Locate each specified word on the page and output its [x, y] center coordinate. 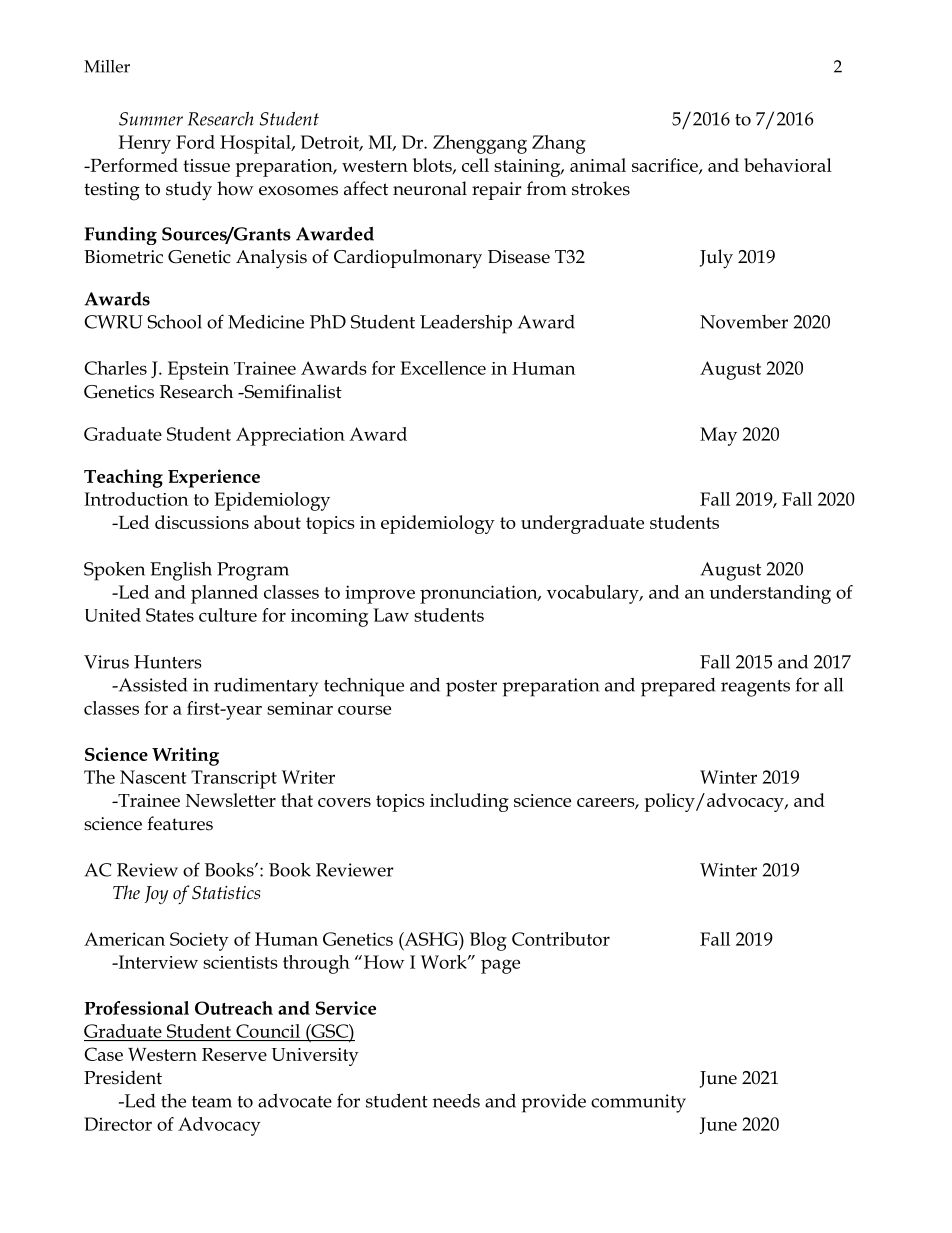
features [180, 823]
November [744, 322]
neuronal [430, 188]
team [212, 1102]
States [170, 615]
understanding [770, 594]
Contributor [561, 939]
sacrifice [666, 166]
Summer [151, 119]
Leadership [466, 324]
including [469, 802]
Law [391, 615]
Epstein [198, 370]
